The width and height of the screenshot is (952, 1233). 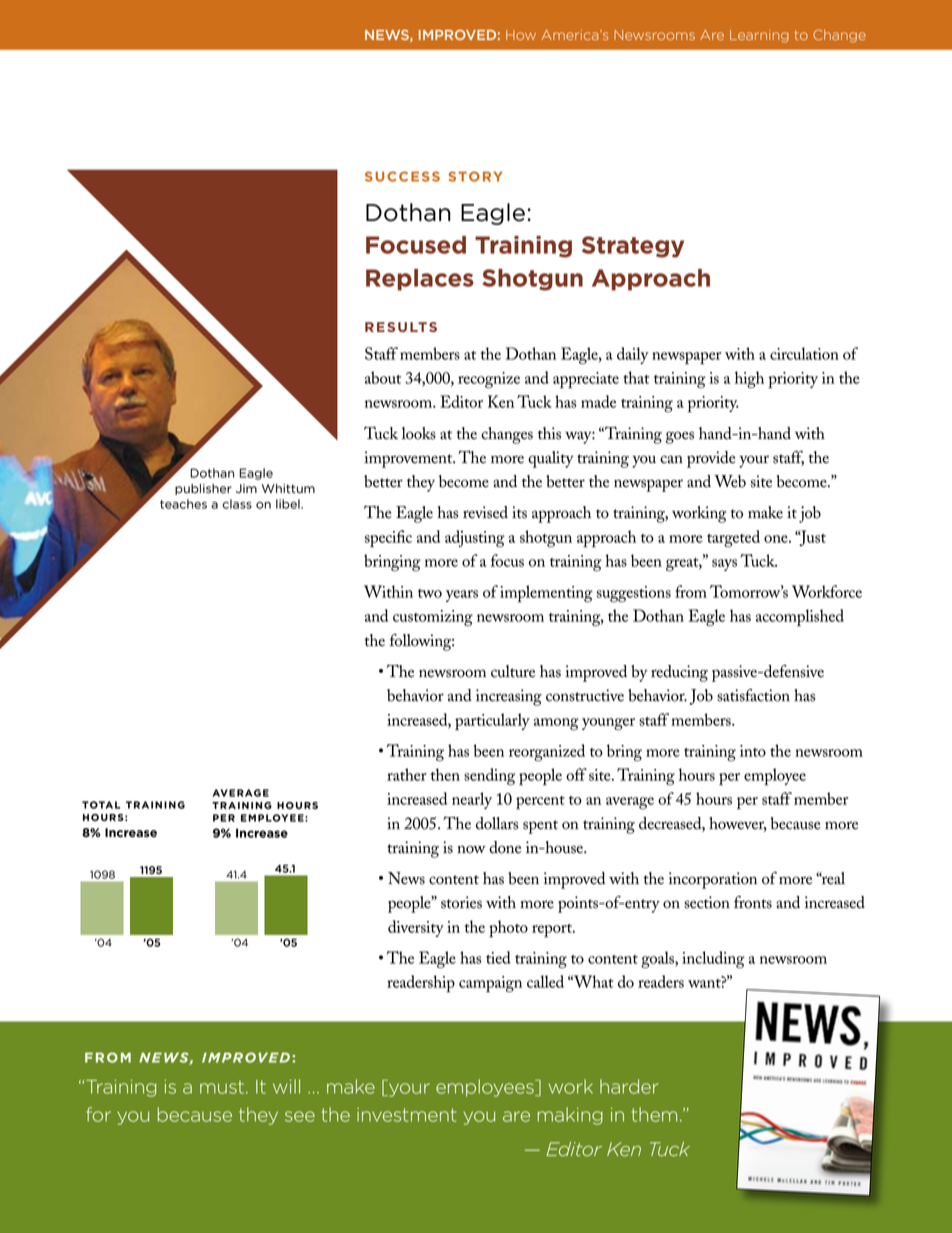 What do you see at coordinates (286, 1086) in the screenshot?
I see `will` at bounding box center [286, 1086].
